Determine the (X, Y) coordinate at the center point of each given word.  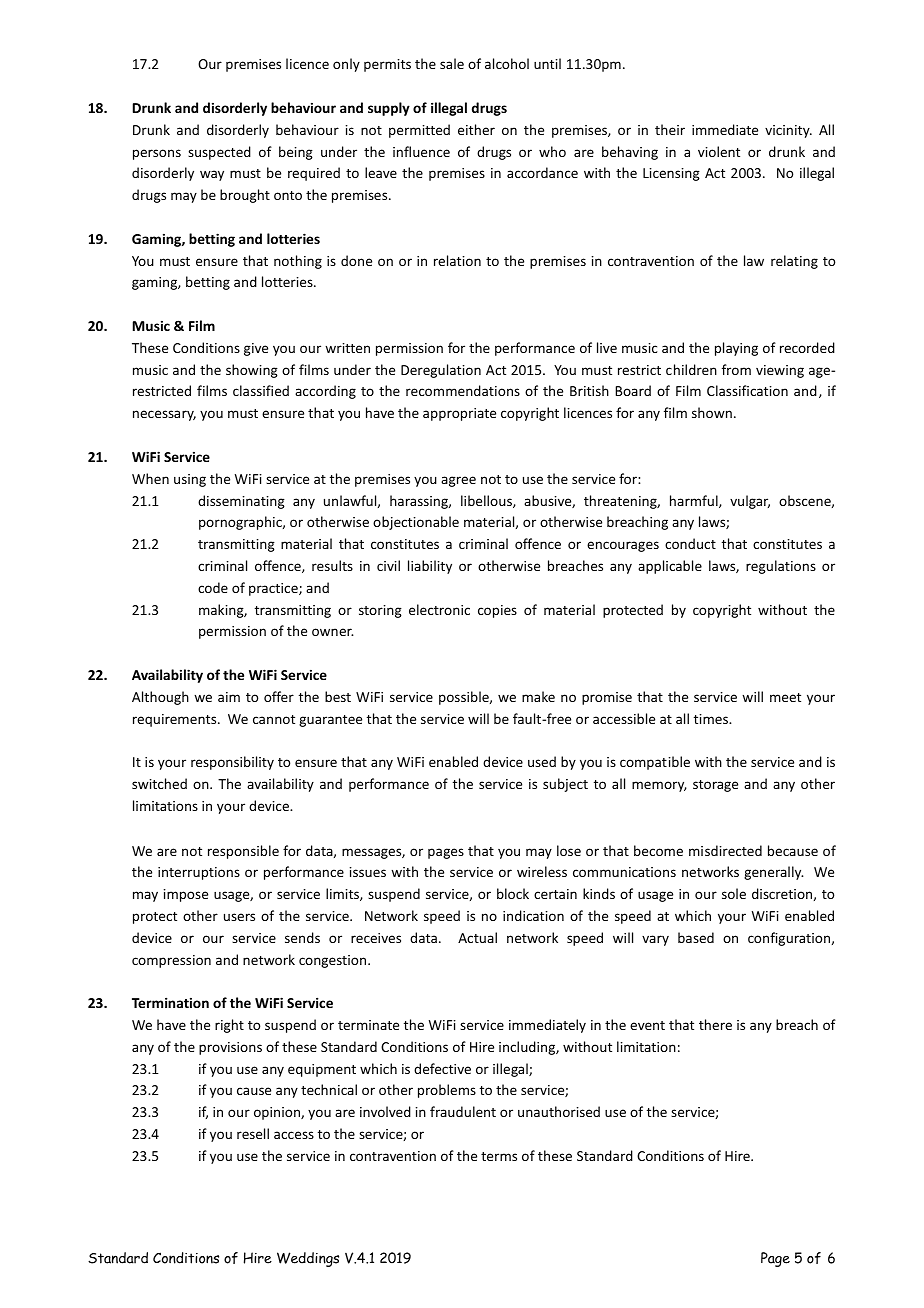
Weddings (308, 1259)
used (542, 761)
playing (736, 349)
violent (719, 151)
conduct (690, 543)
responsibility (232, 763)
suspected (219, 153)
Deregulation (441, 371)
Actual (477, 937)
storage (715, 786)
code (213, 587)
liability (430, 567)
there (715, 1024)
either (476, 129)
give (256, 349)
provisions (230, 1048)
